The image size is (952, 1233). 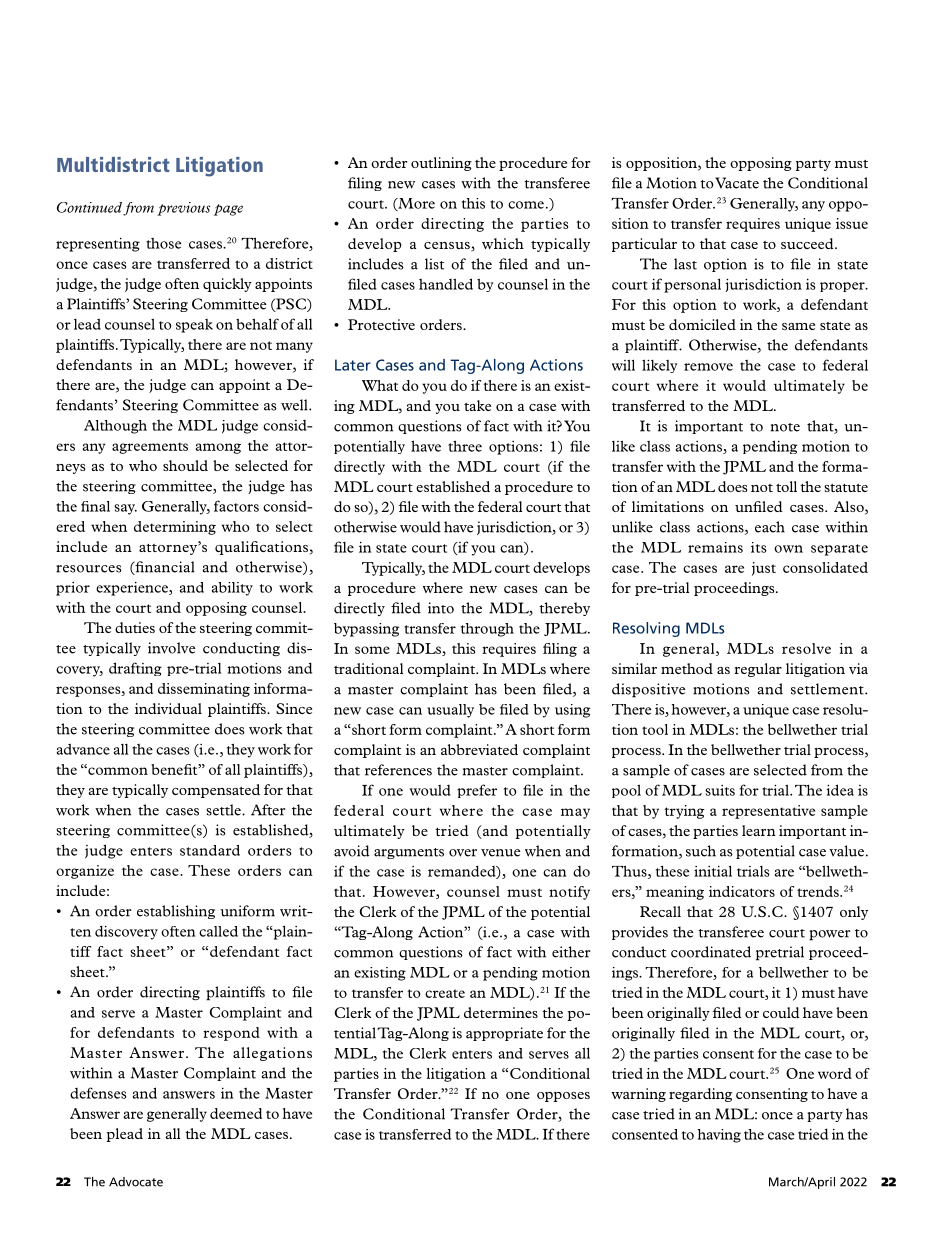 What do you see at coordinates (759, 830) in the document?
I see `learn` at bounding box center [759, 830].
